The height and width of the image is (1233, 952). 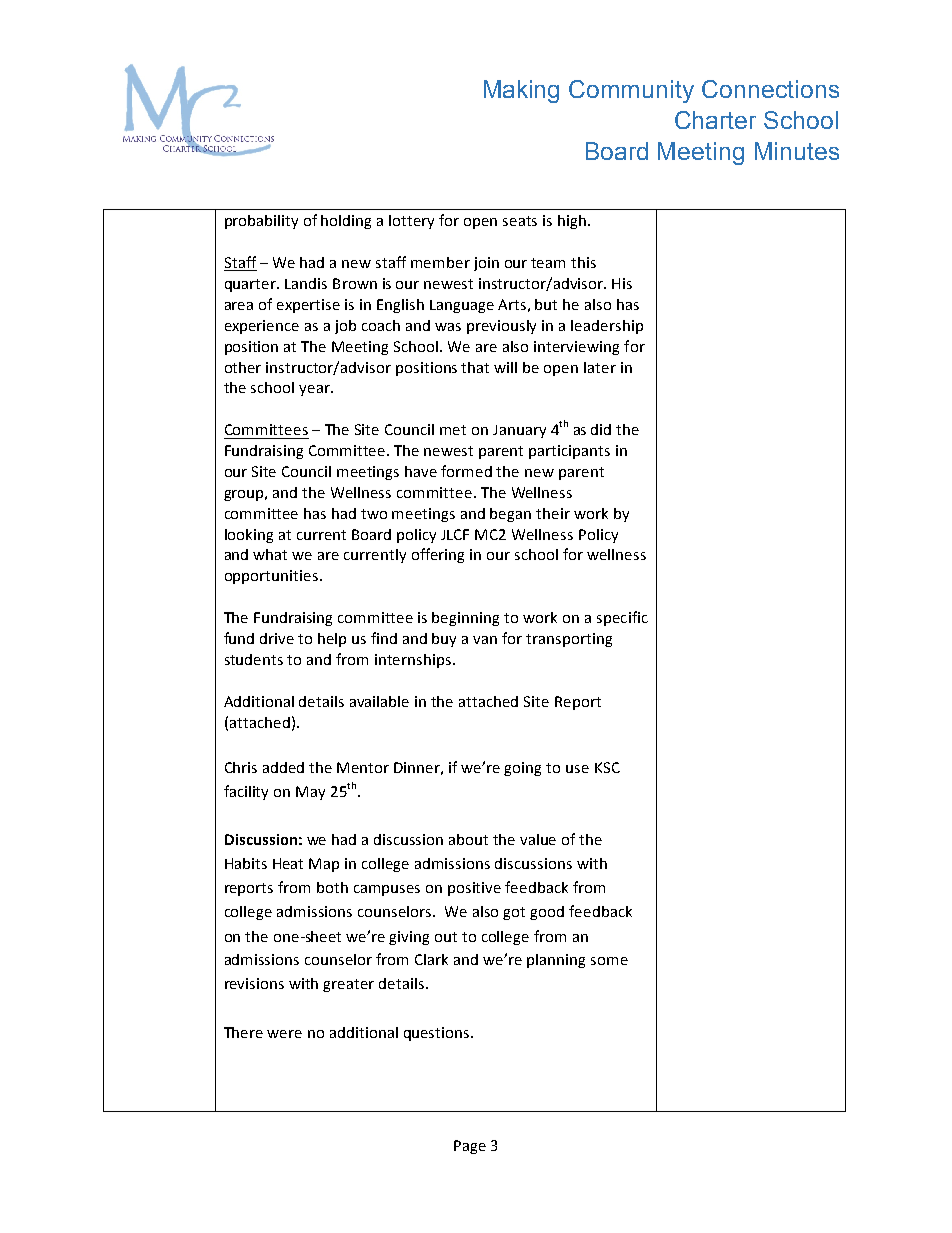 I want to click on will, so click(x=505, y=367).
